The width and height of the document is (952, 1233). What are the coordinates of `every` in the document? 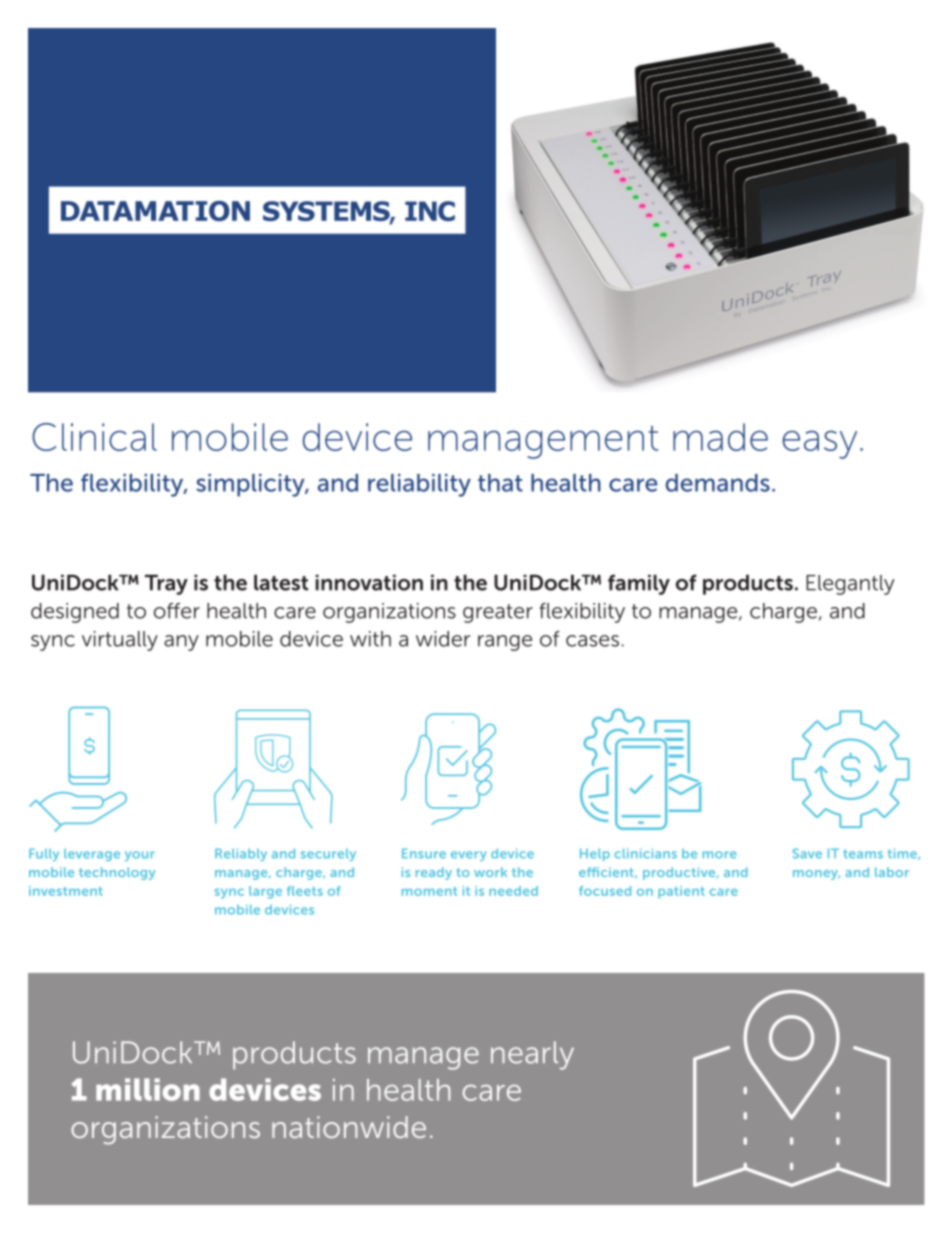 It's located at (469, 856).
